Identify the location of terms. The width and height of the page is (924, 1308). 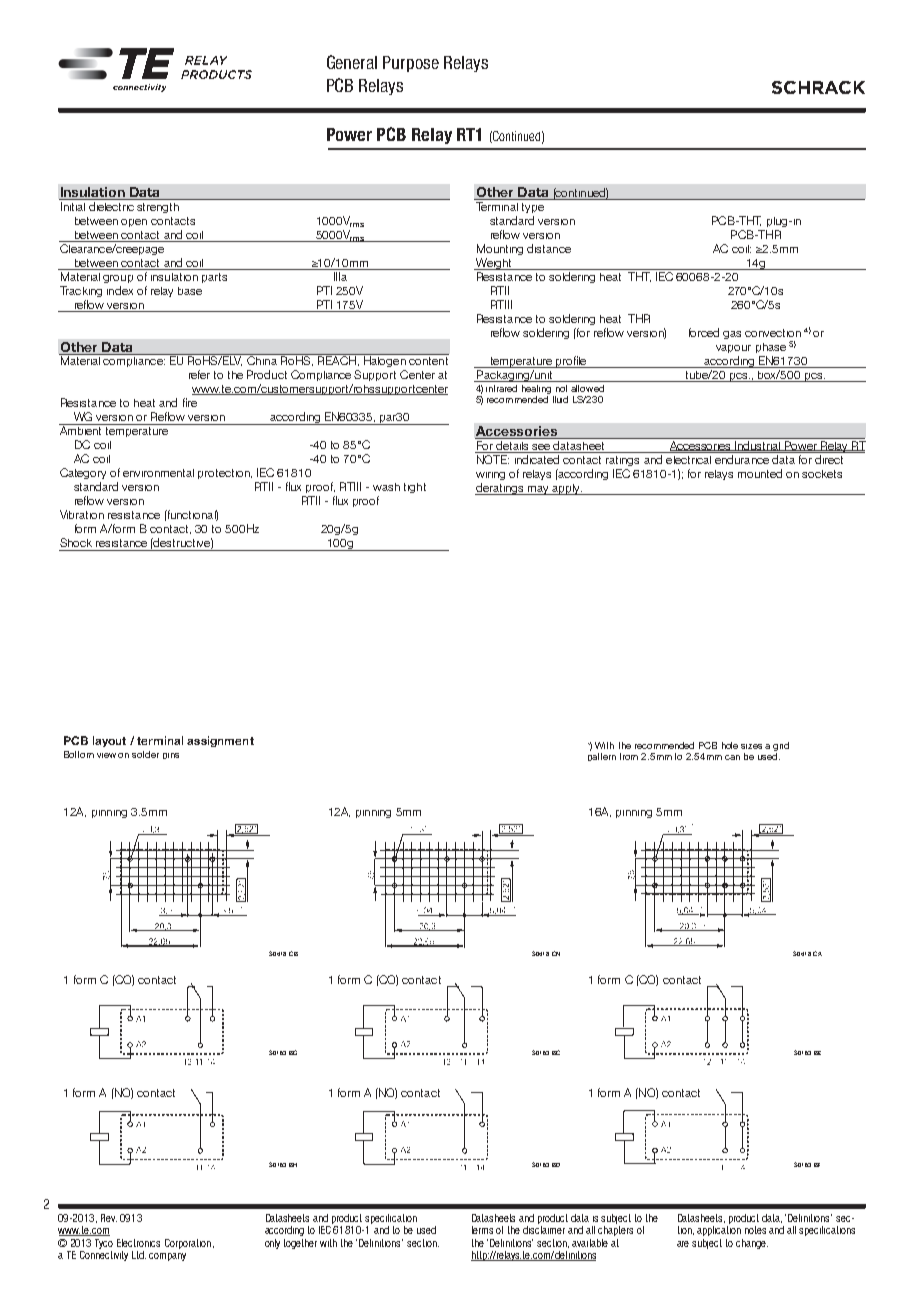
(482, 1230).
